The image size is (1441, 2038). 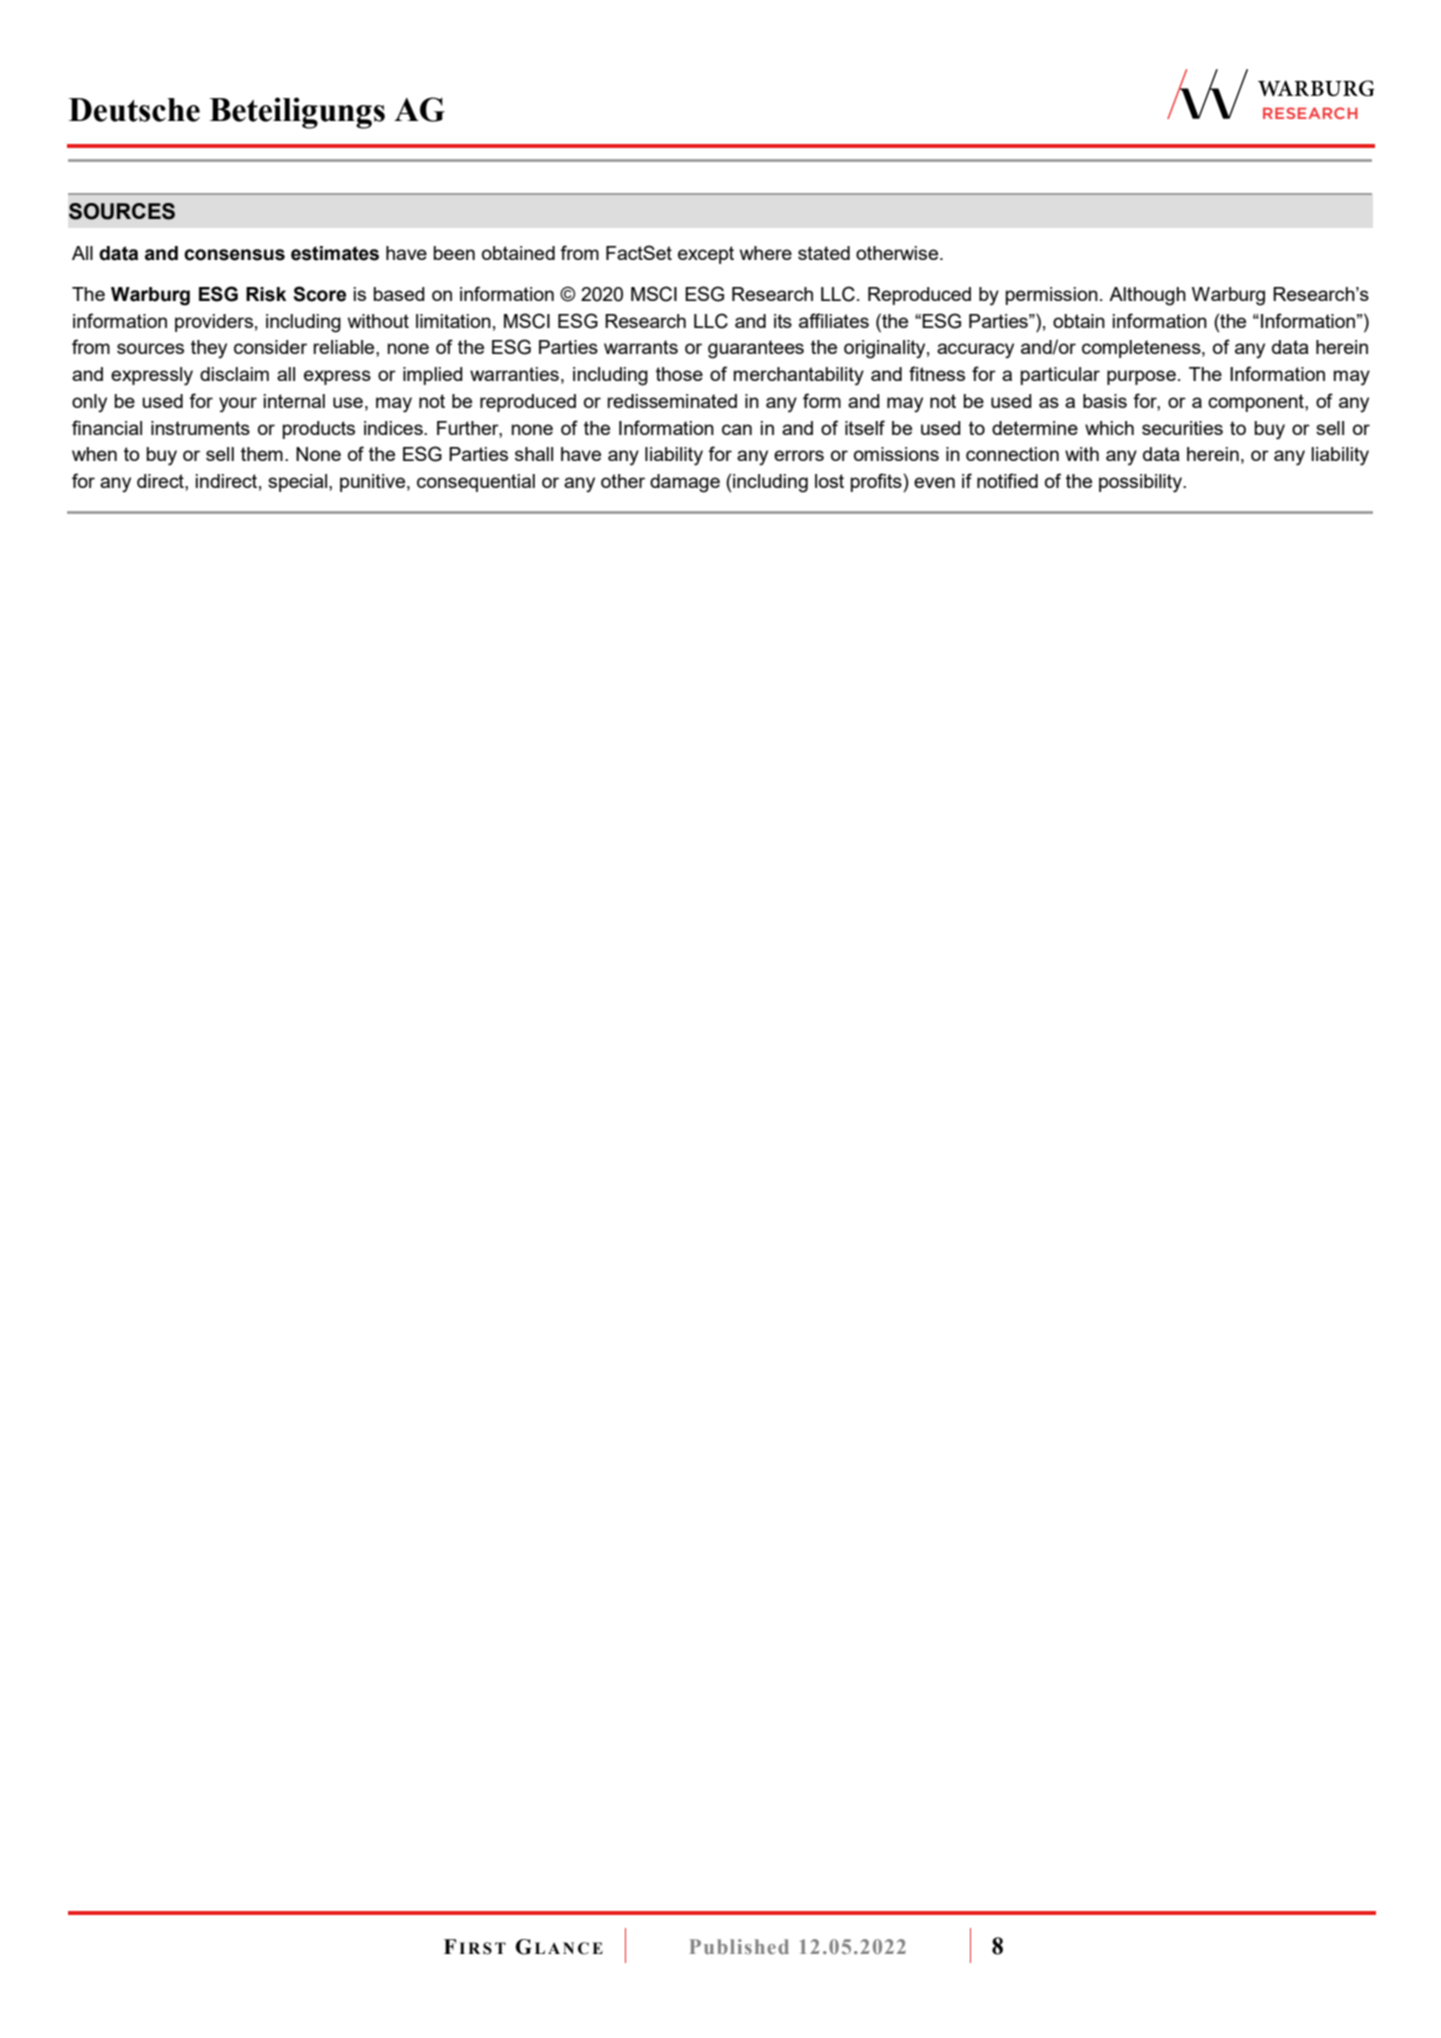 I want to click on possibility, so click(x=1142, y=483).
